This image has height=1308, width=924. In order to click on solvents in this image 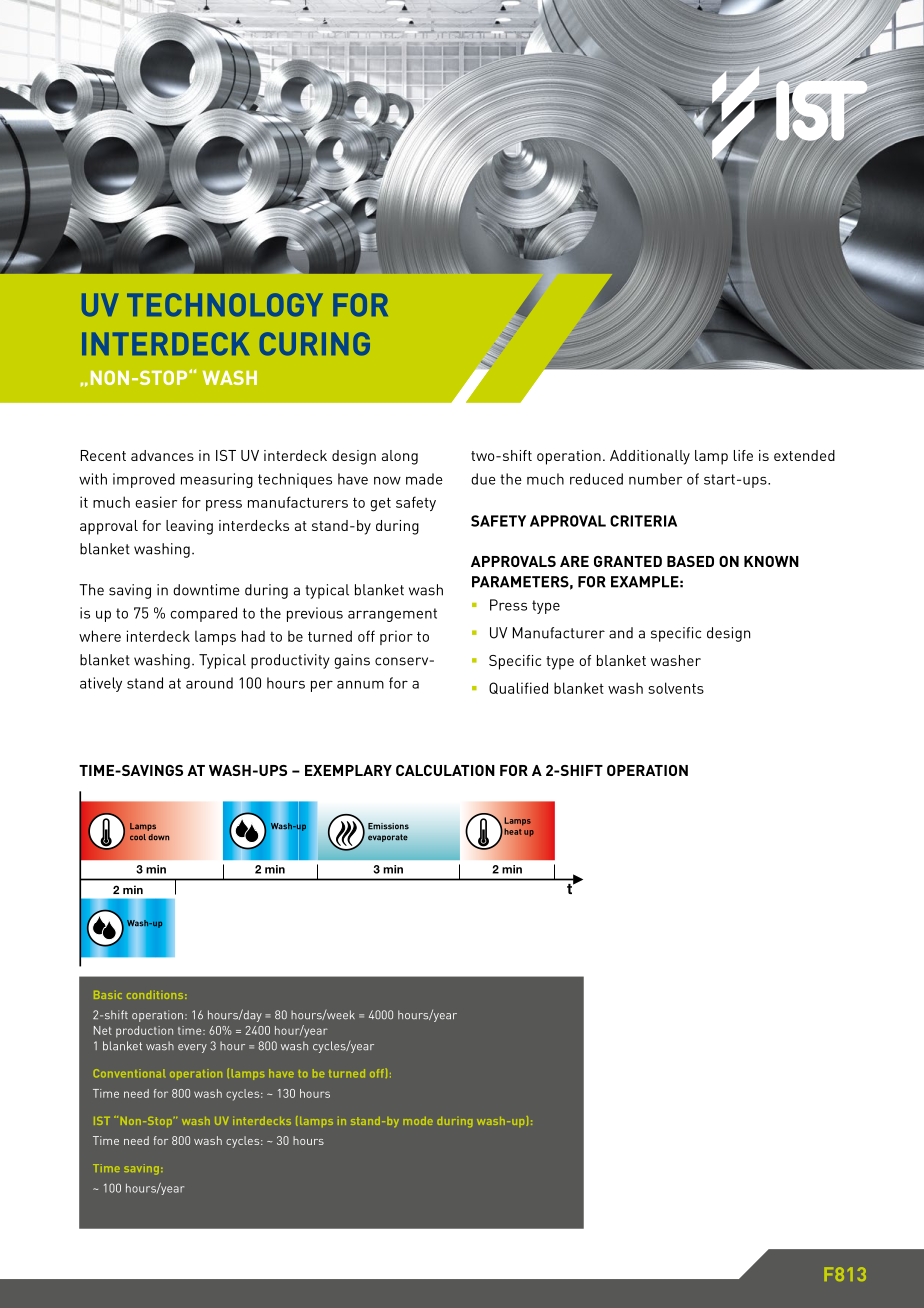, I will do `click(676, 688)`.
